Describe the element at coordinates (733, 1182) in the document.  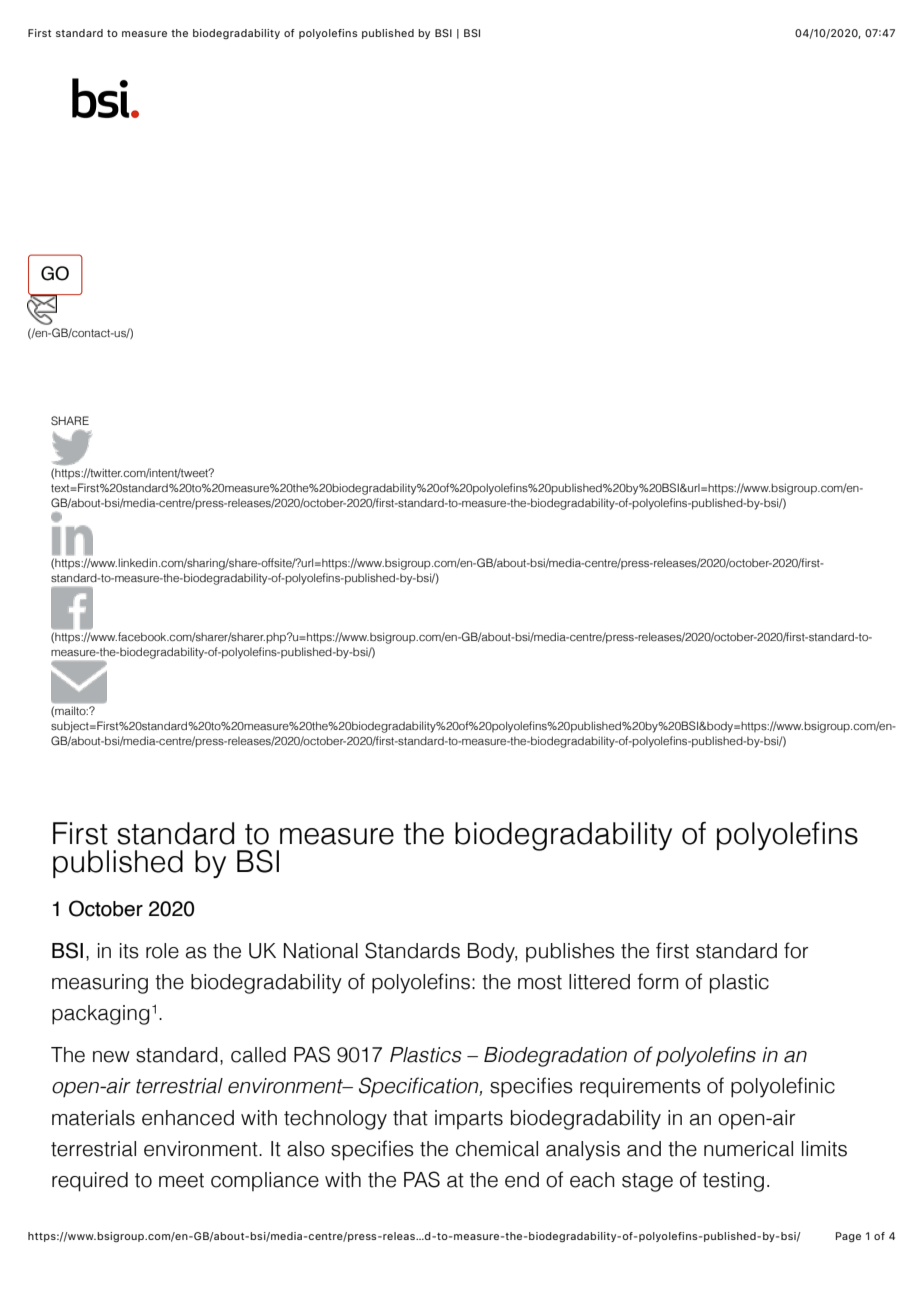
I see `testing` at that location.
